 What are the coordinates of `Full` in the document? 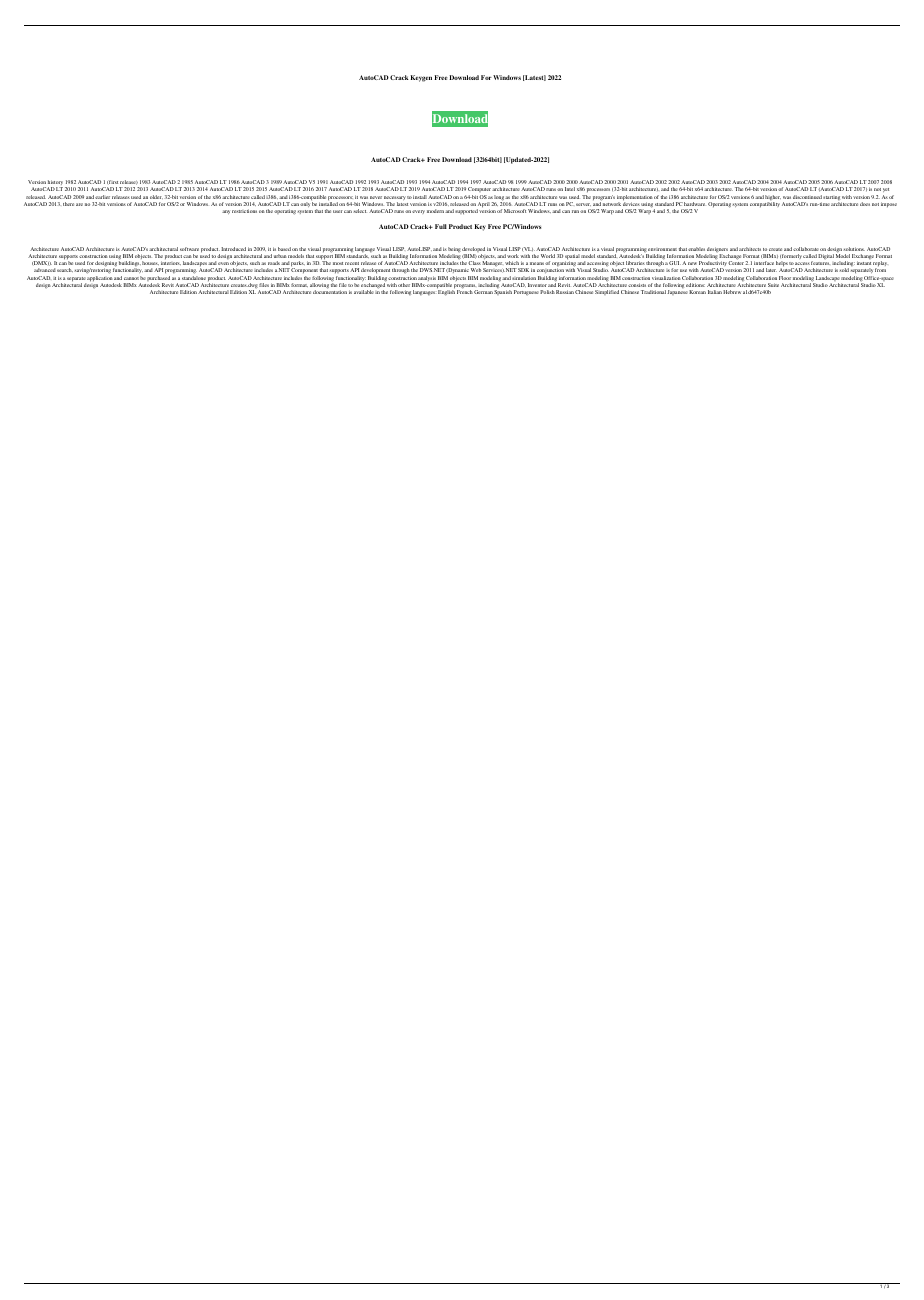 It's located at (441, 226).
